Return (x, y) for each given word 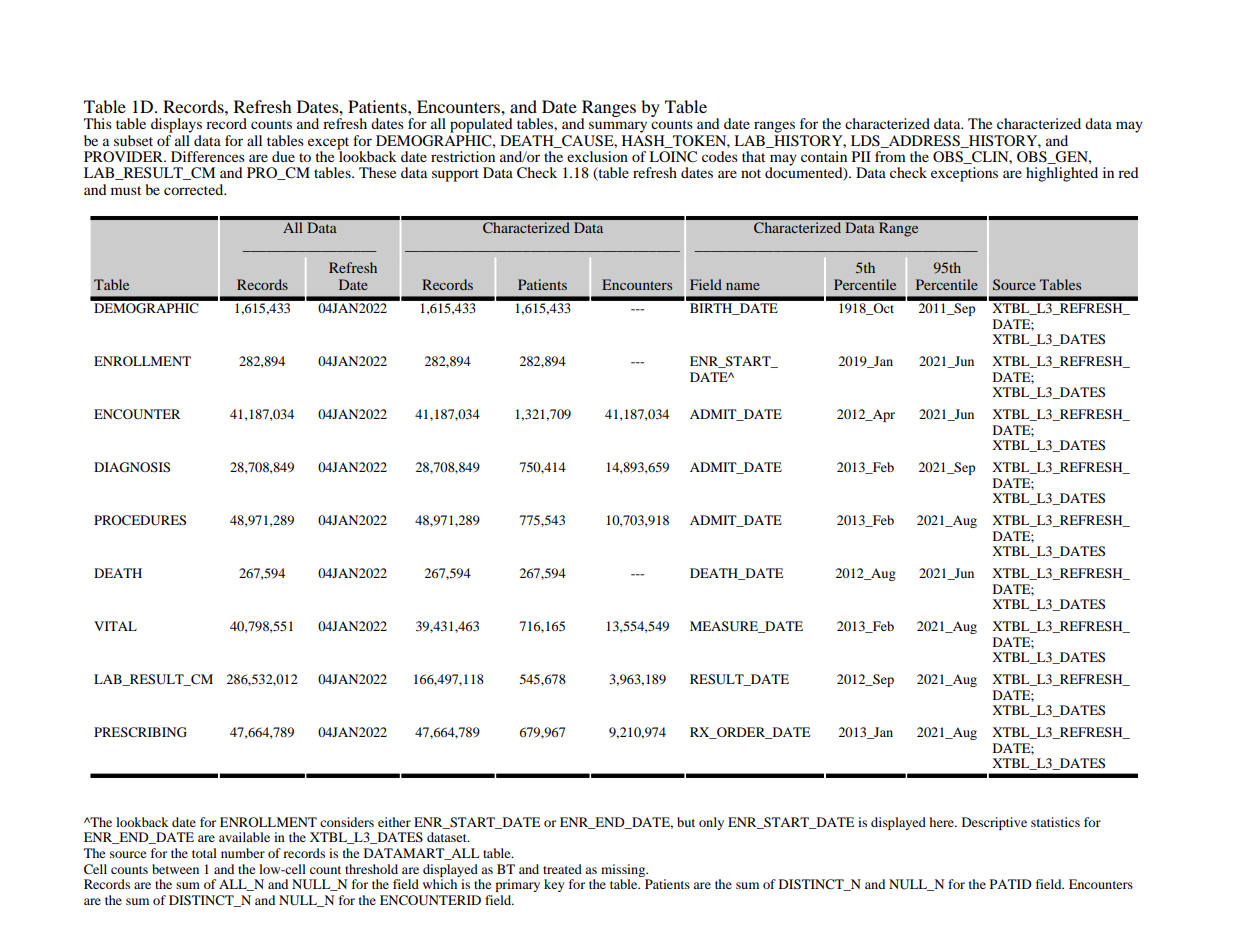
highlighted (1062, 174)
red (1128, 172)
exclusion (597, 156)
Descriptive (994, 823)
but (686, 822)
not (751, 173)
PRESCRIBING (140, 732)
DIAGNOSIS (132, 467)
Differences (208, 156)
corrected (195, 189)
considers (347, 822)
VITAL (115, 626)
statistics (1055, 822)
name (743, 286)
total (204, 853)
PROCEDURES (140, 520)
